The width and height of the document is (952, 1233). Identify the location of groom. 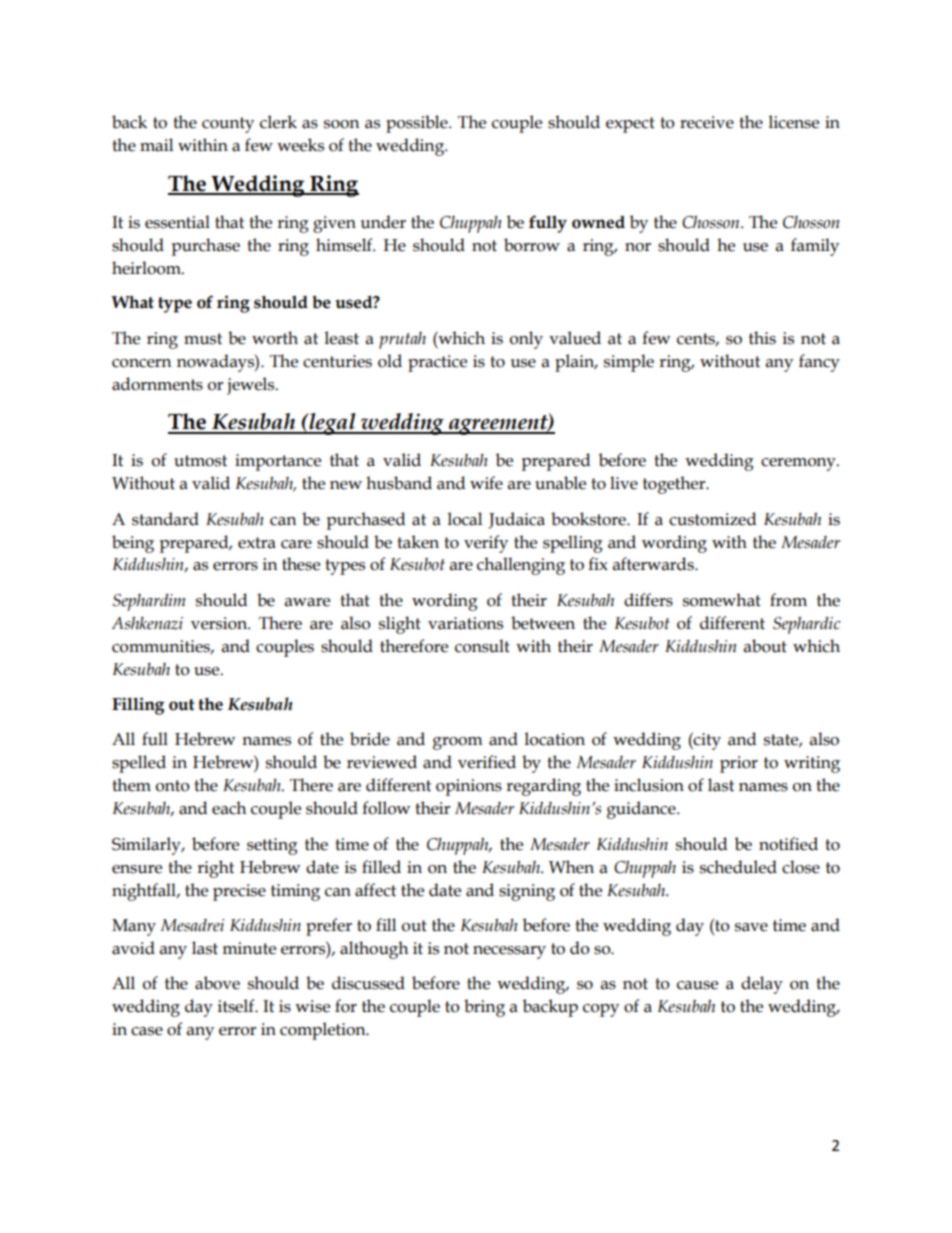
(458, 743).
